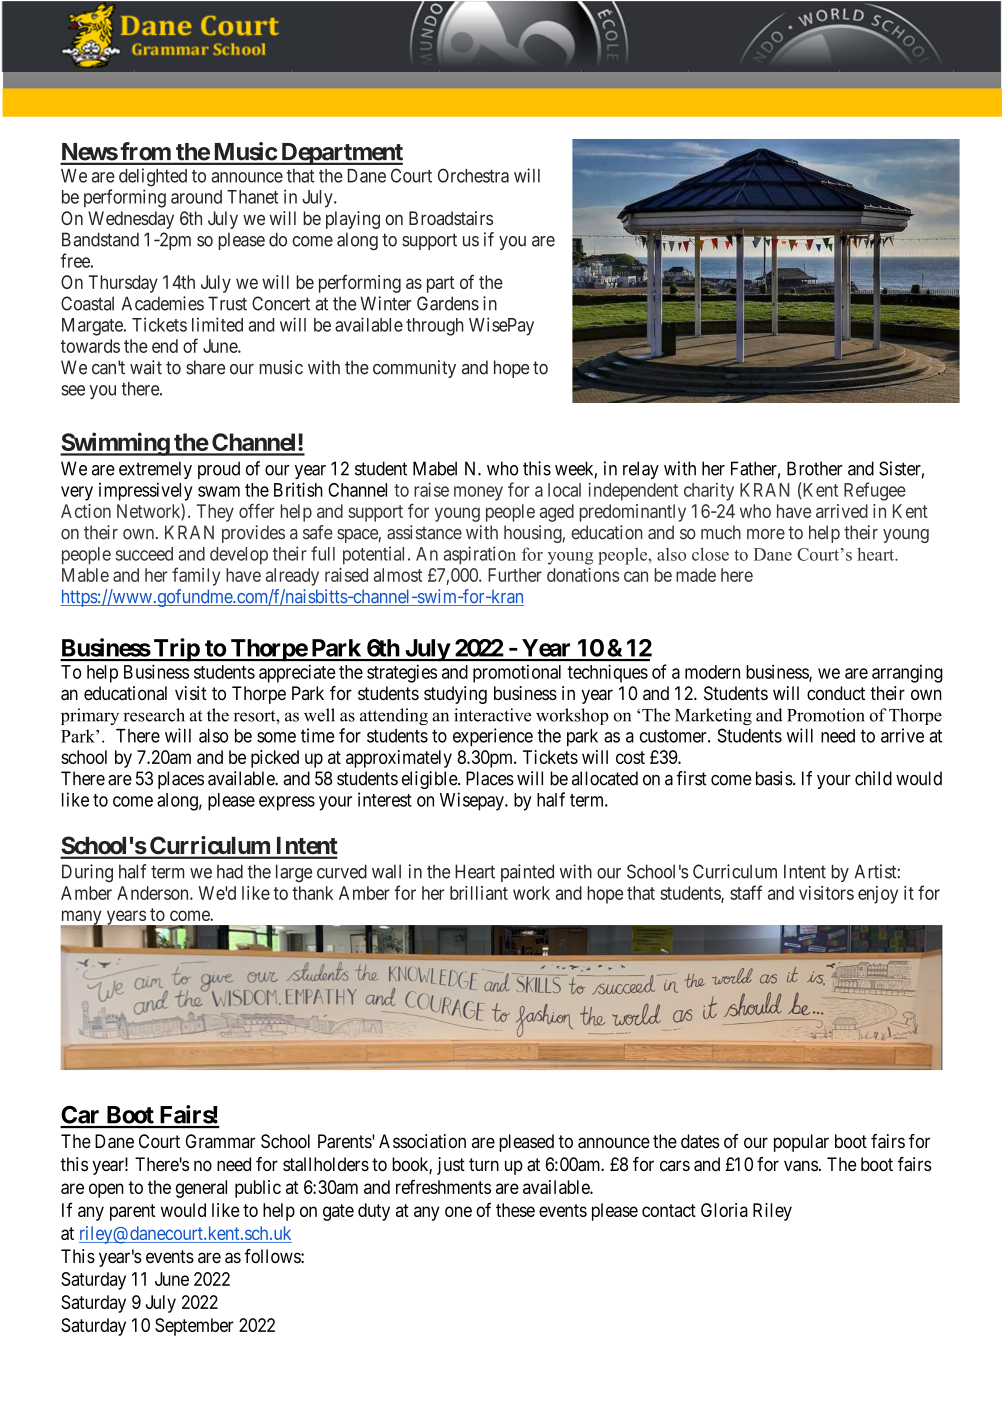  Describe the element at coordinates (194, 1327) in the page. I see `September` at that location.
